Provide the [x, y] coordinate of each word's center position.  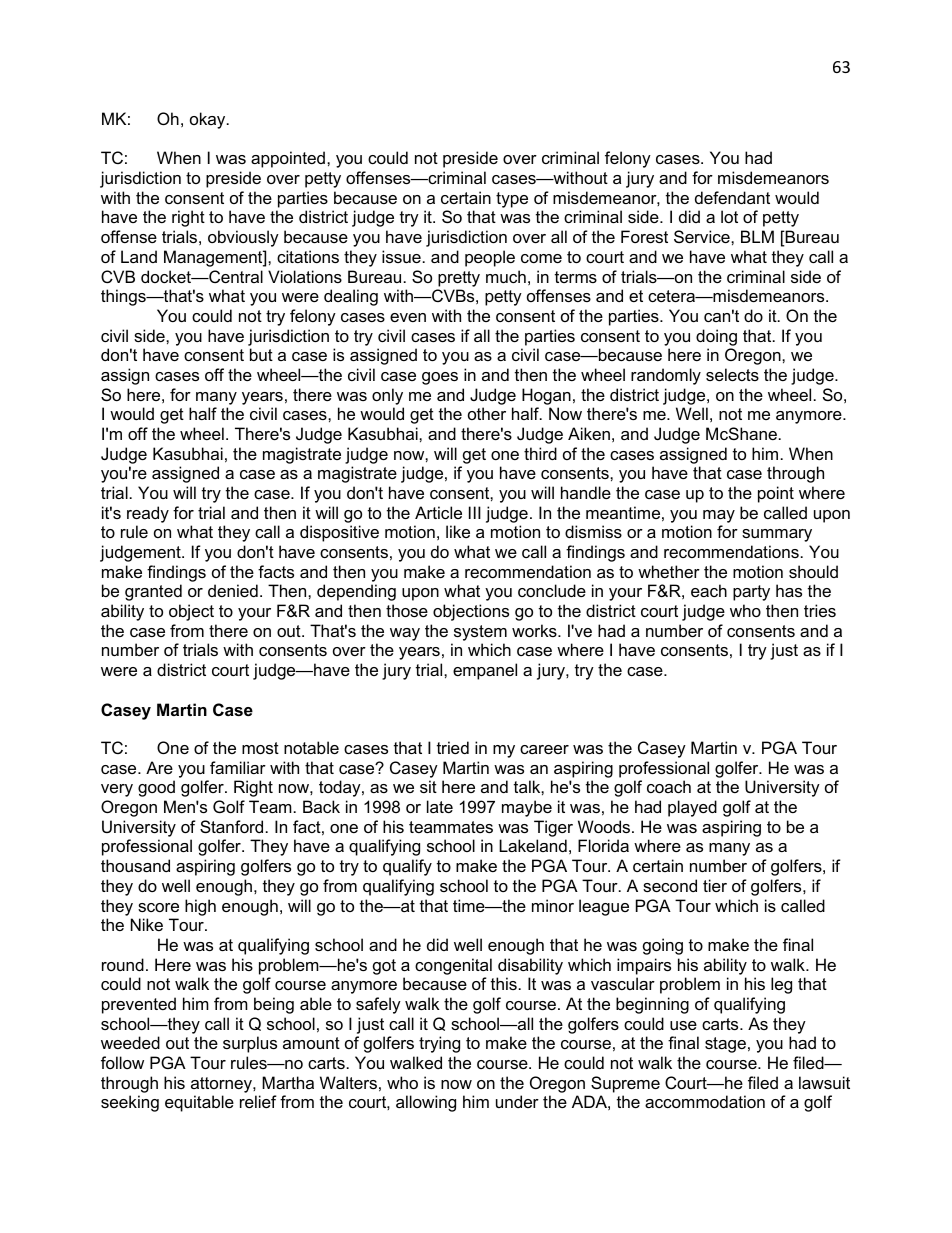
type [512, 200]
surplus [250, 1044]
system [480, 633]
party [751, 593]
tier [715, 885]
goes [440, 378]
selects [732, 374]
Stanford [231, 826]
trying [439, 1044]
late [440, 806]
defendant [732, 197]
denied [233, 590]
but [261, 354]
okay [209, 120]
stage [725, 1045]
